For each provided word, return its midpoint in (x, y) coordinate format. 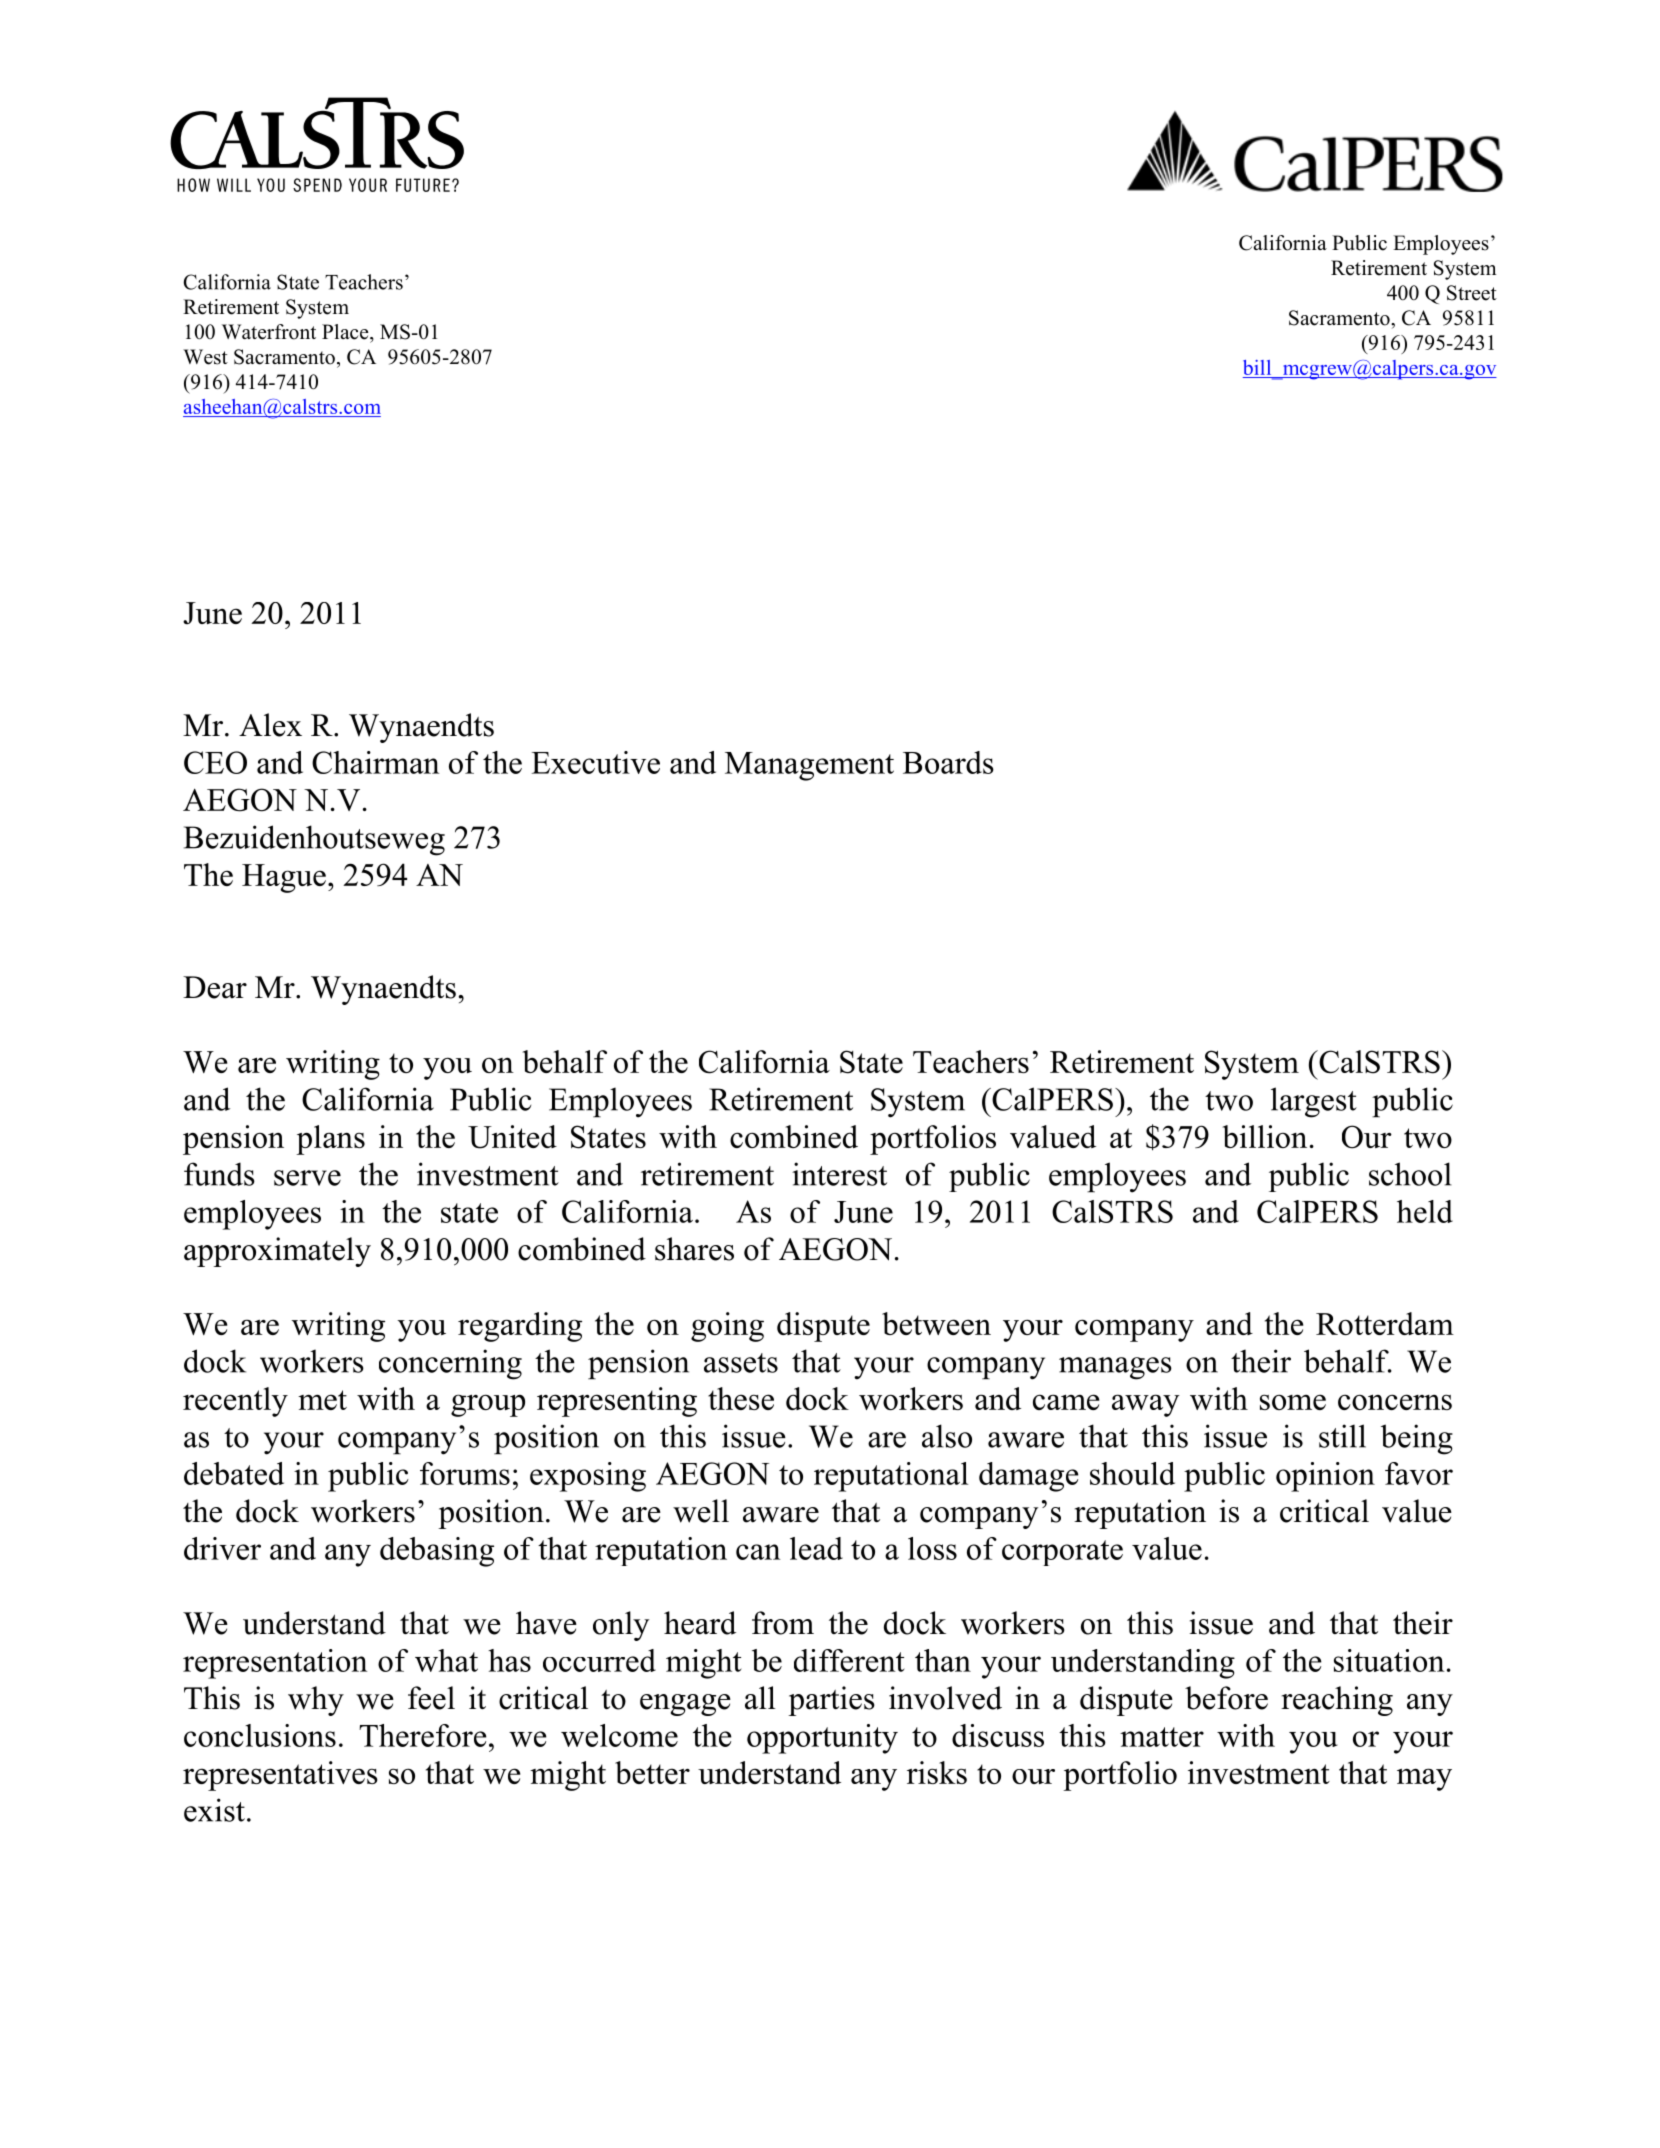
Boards (948, 762)
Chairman (375, 762)
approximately (277, 1252)
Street (1472, 293)
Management (809, 766)
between (936, 1323)
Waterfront (269, 332)
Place (346, 332)
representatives (280, 1776)
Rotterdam (1385, 1323)
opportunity (822, 1739)
